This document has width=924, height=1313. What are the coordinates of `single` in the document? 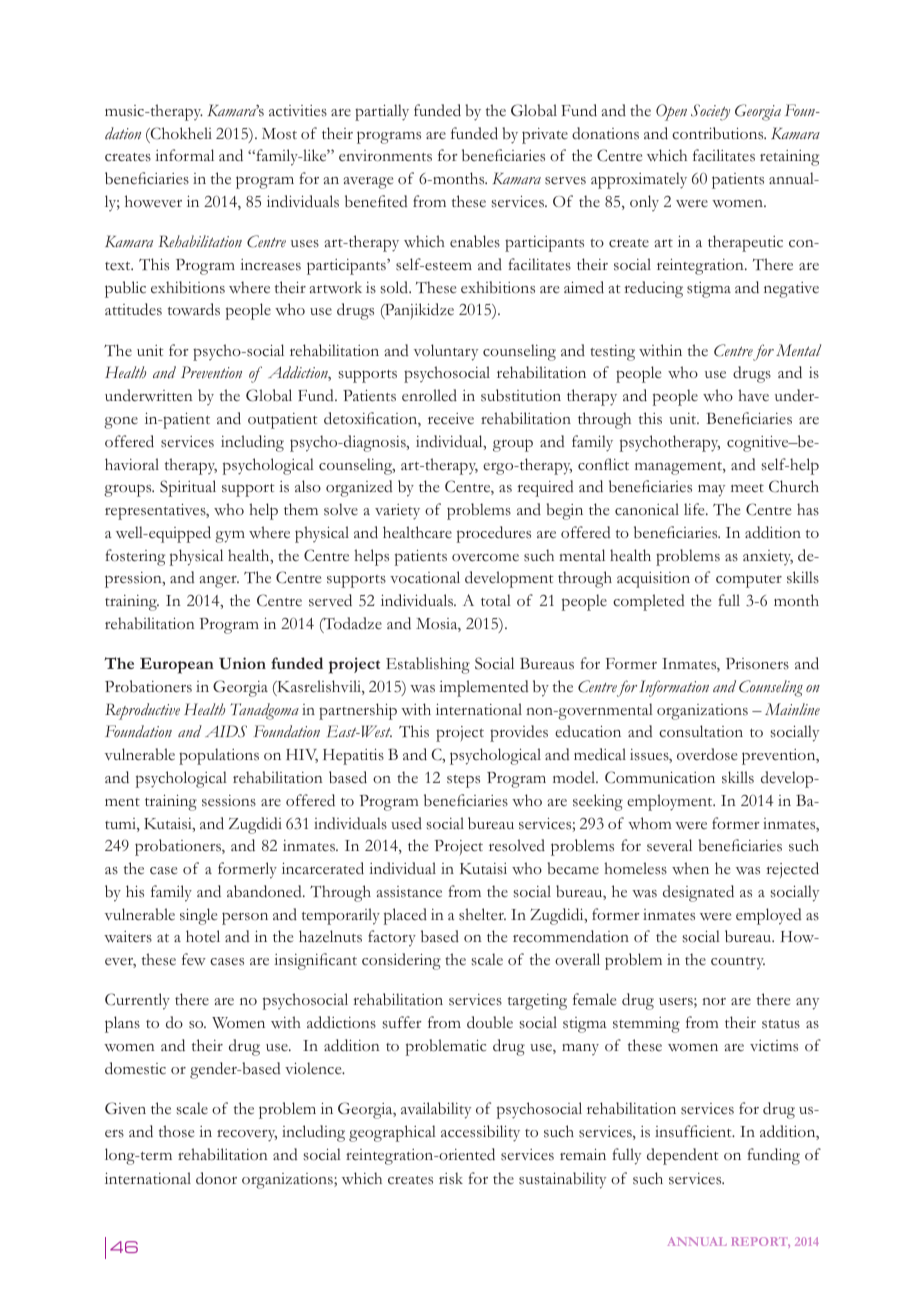 It's located at (198, 916).
